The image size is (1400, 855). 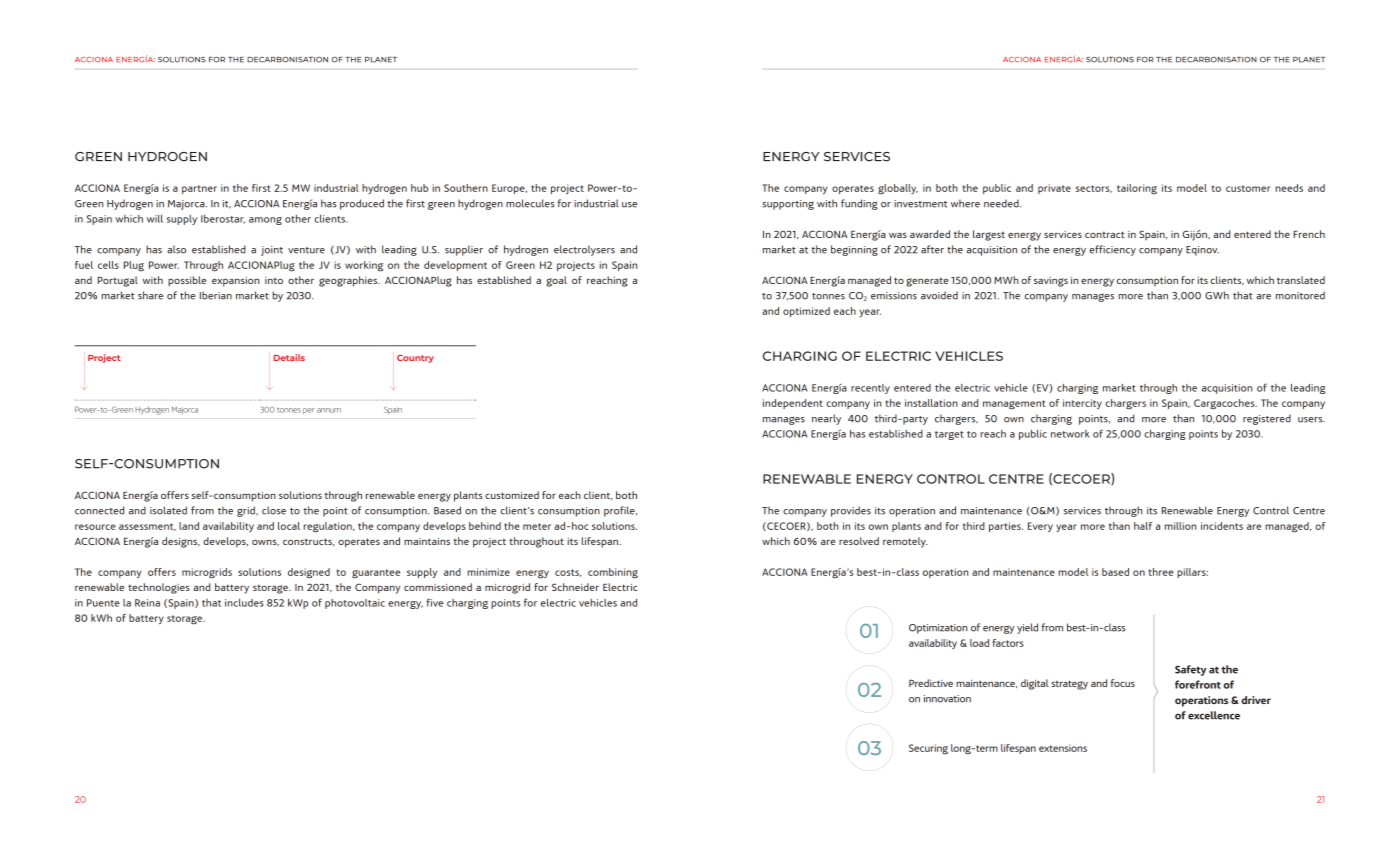 What do you see at coordinates (244, 603) in the screenshot?
I see `includes` at bounding box center [244, 603].
